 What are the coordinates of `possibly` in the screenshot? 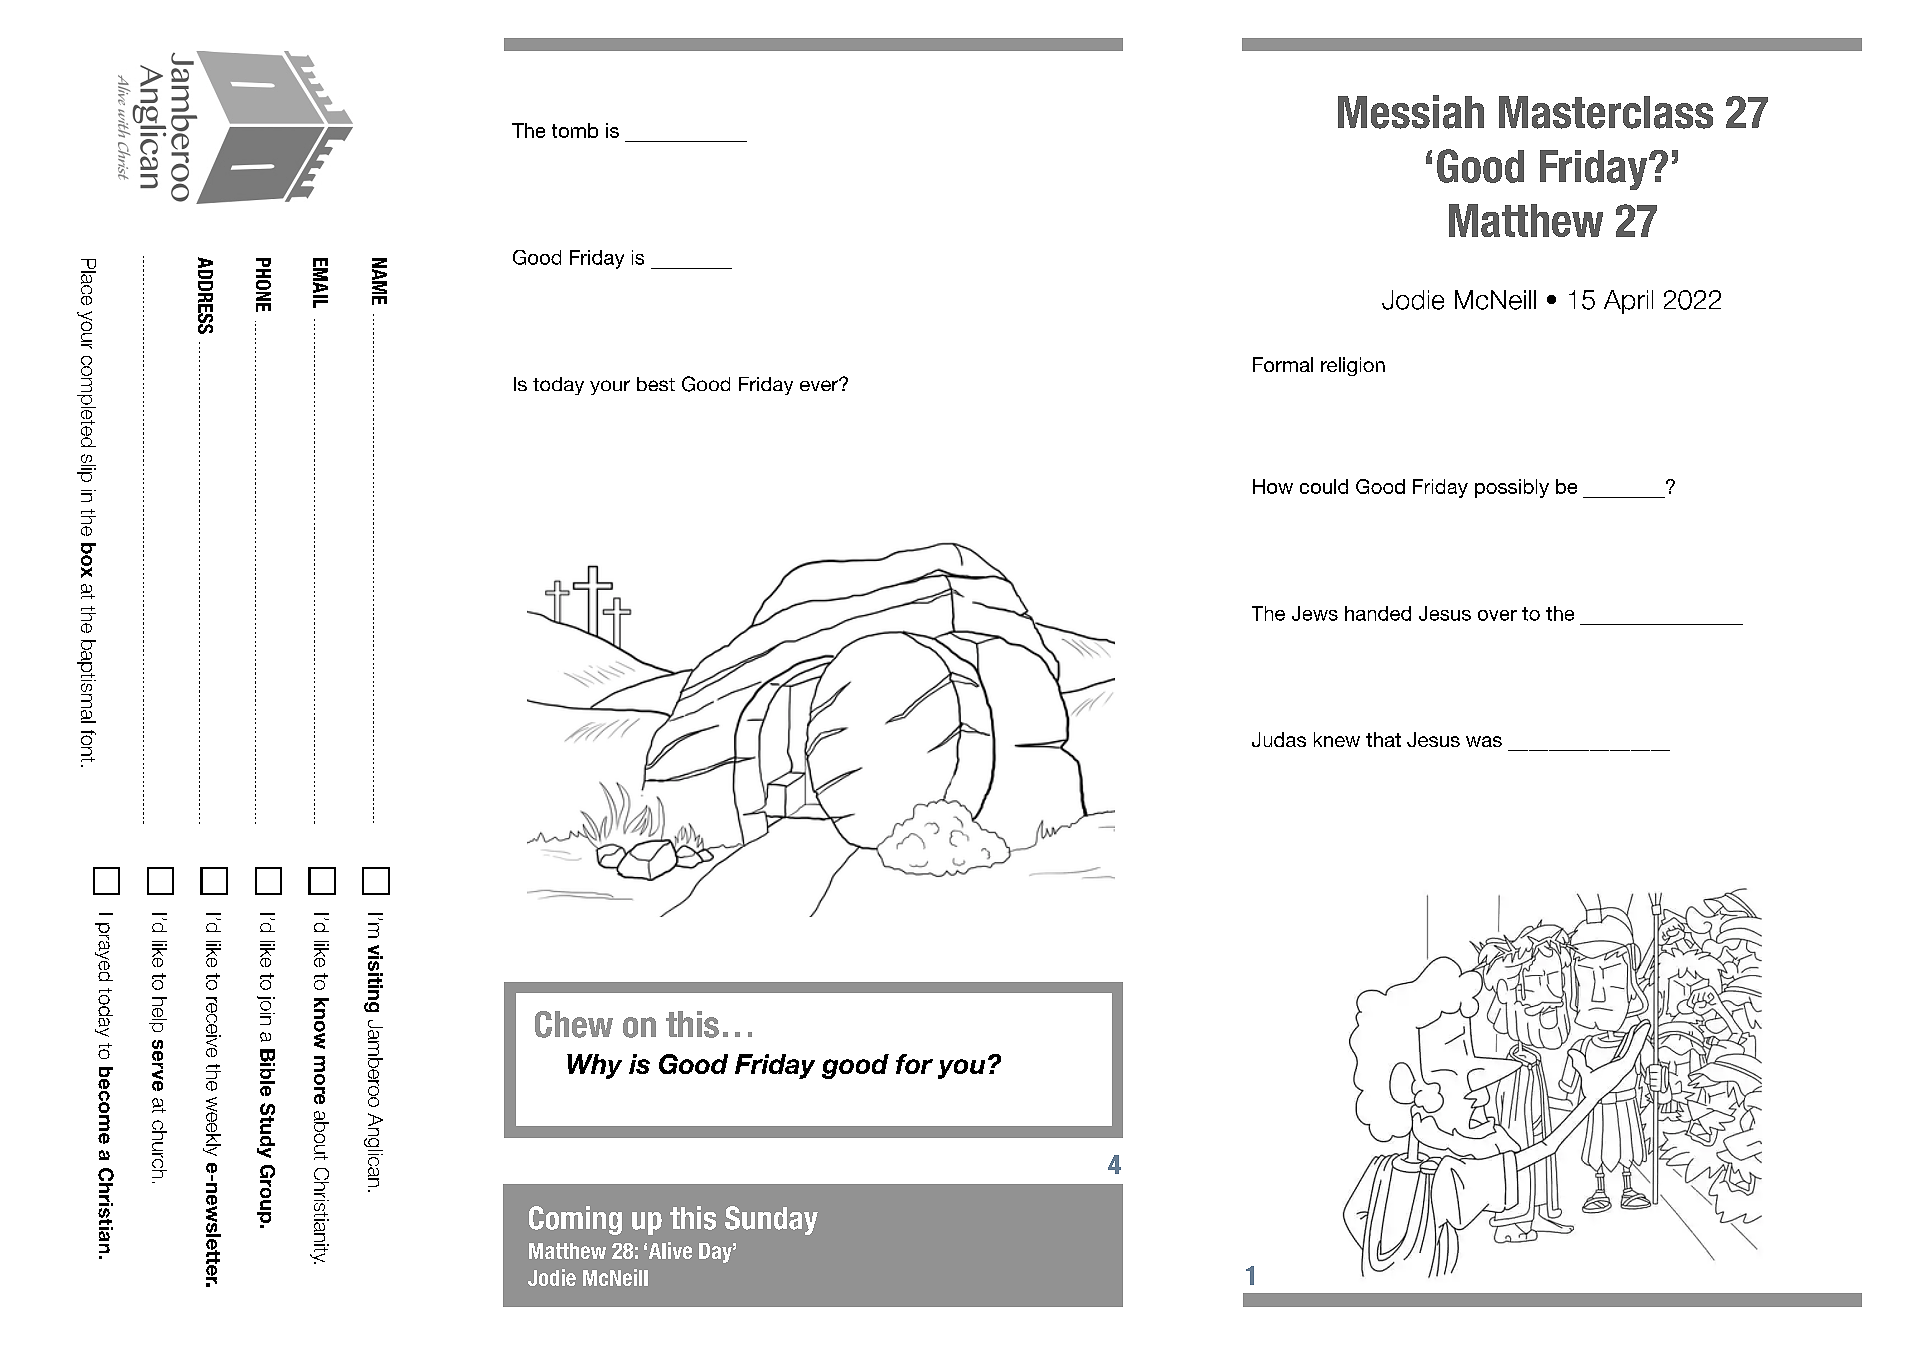 It's located at (1512, 488).
